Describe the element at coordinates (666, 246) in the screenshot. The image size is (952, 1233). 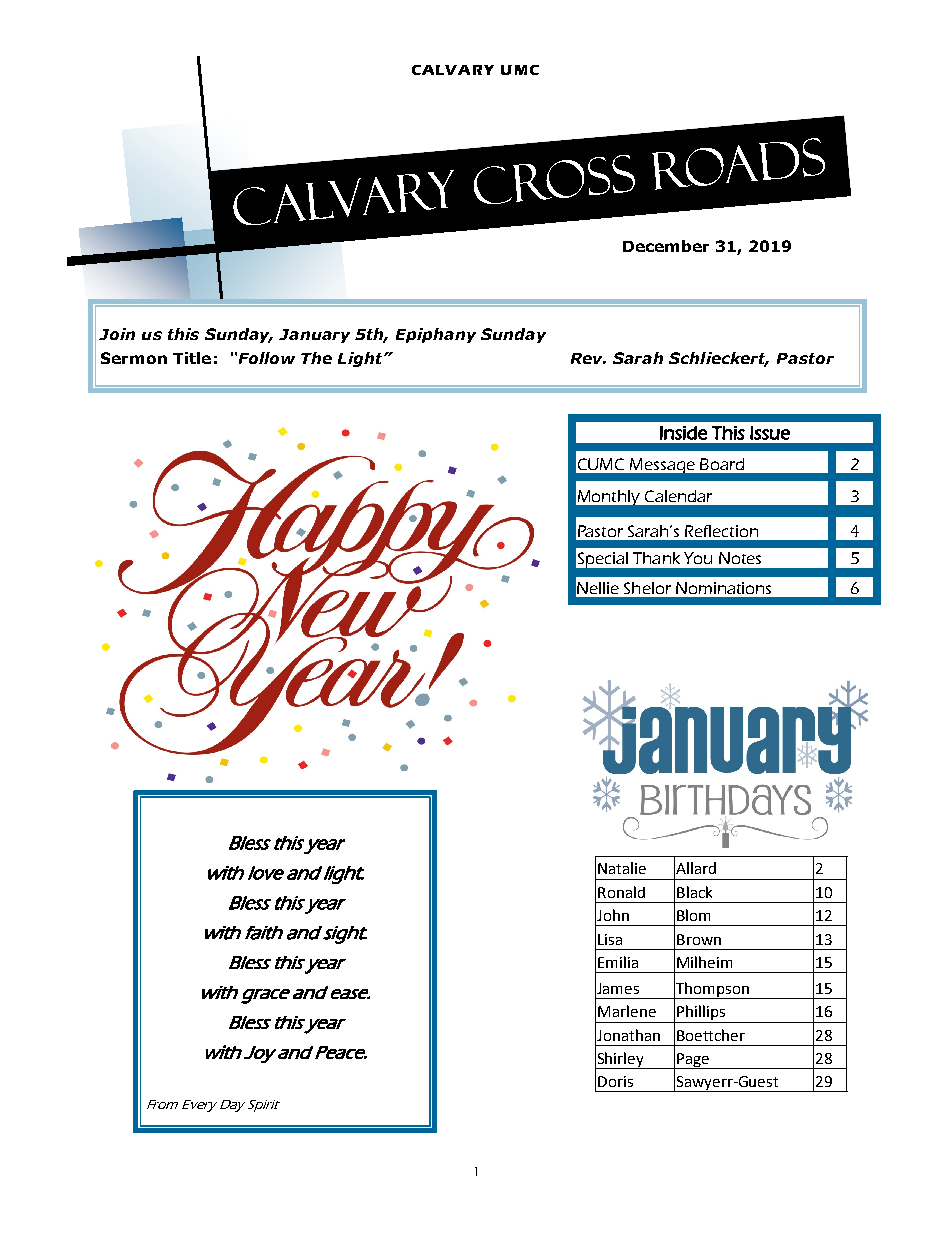
I see `December` at that location.
